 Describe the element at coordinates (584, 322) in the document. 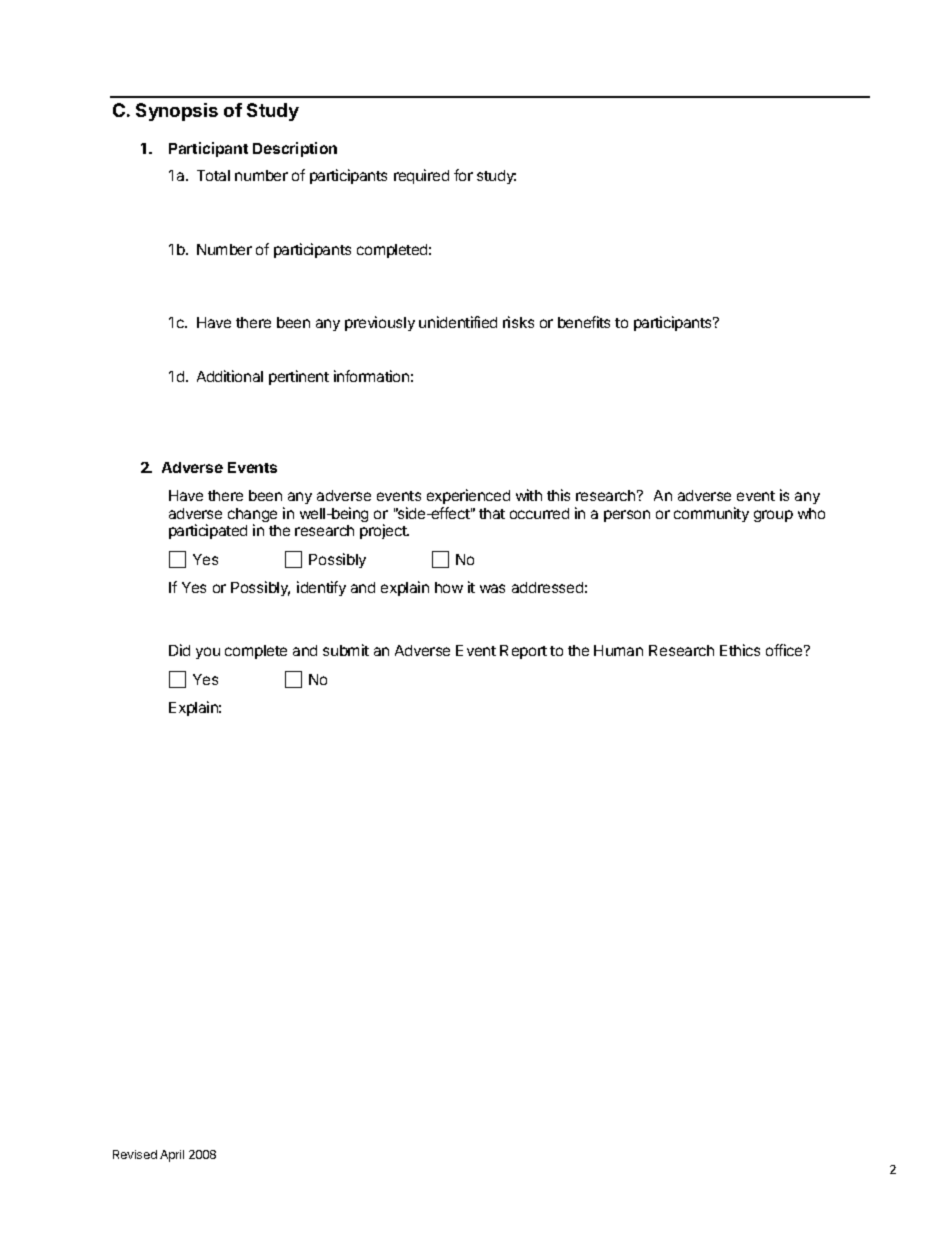

I see `benefits` at that location.
